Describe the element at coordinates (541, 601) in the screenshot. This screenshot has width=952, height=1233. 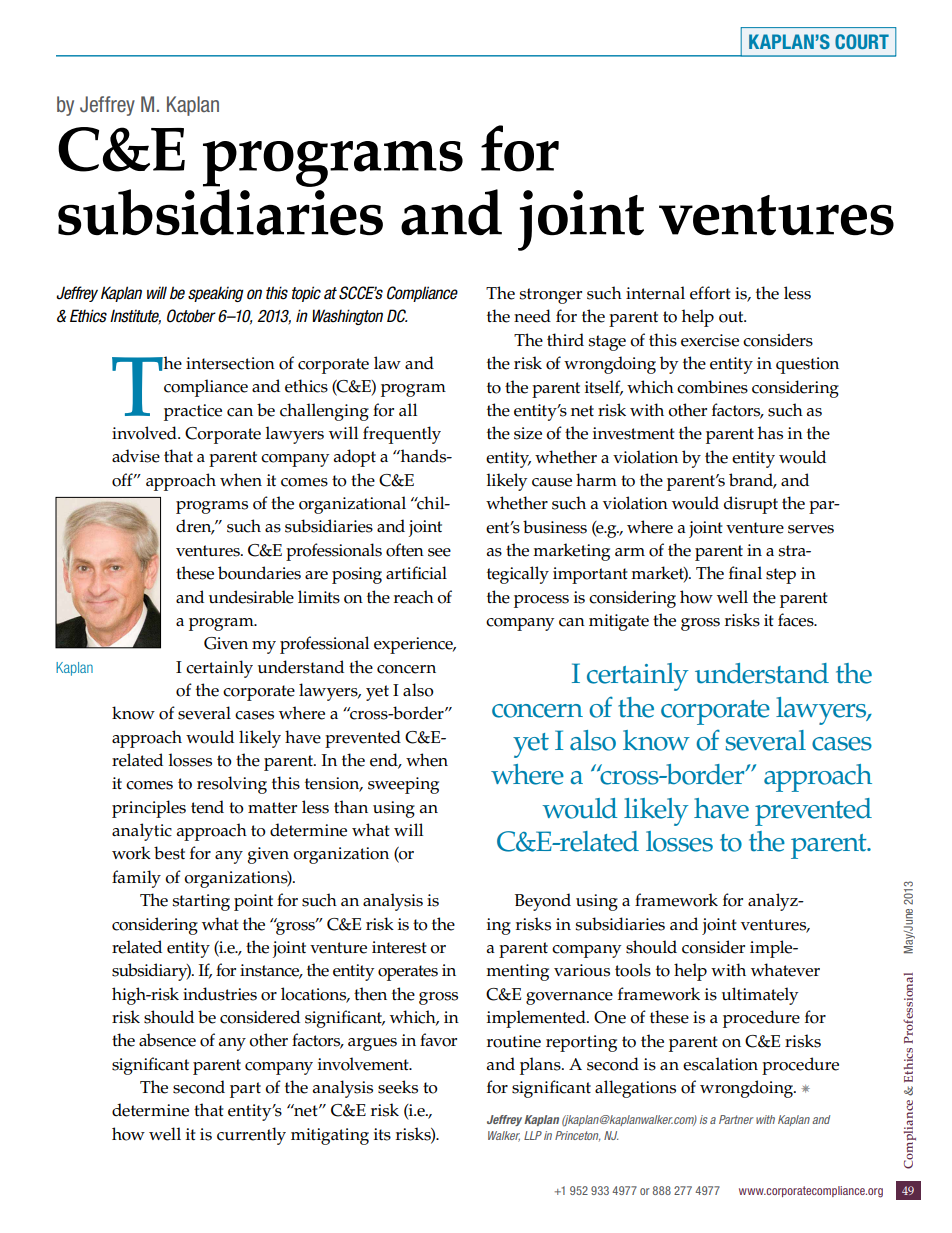
I see `process` at that location.
